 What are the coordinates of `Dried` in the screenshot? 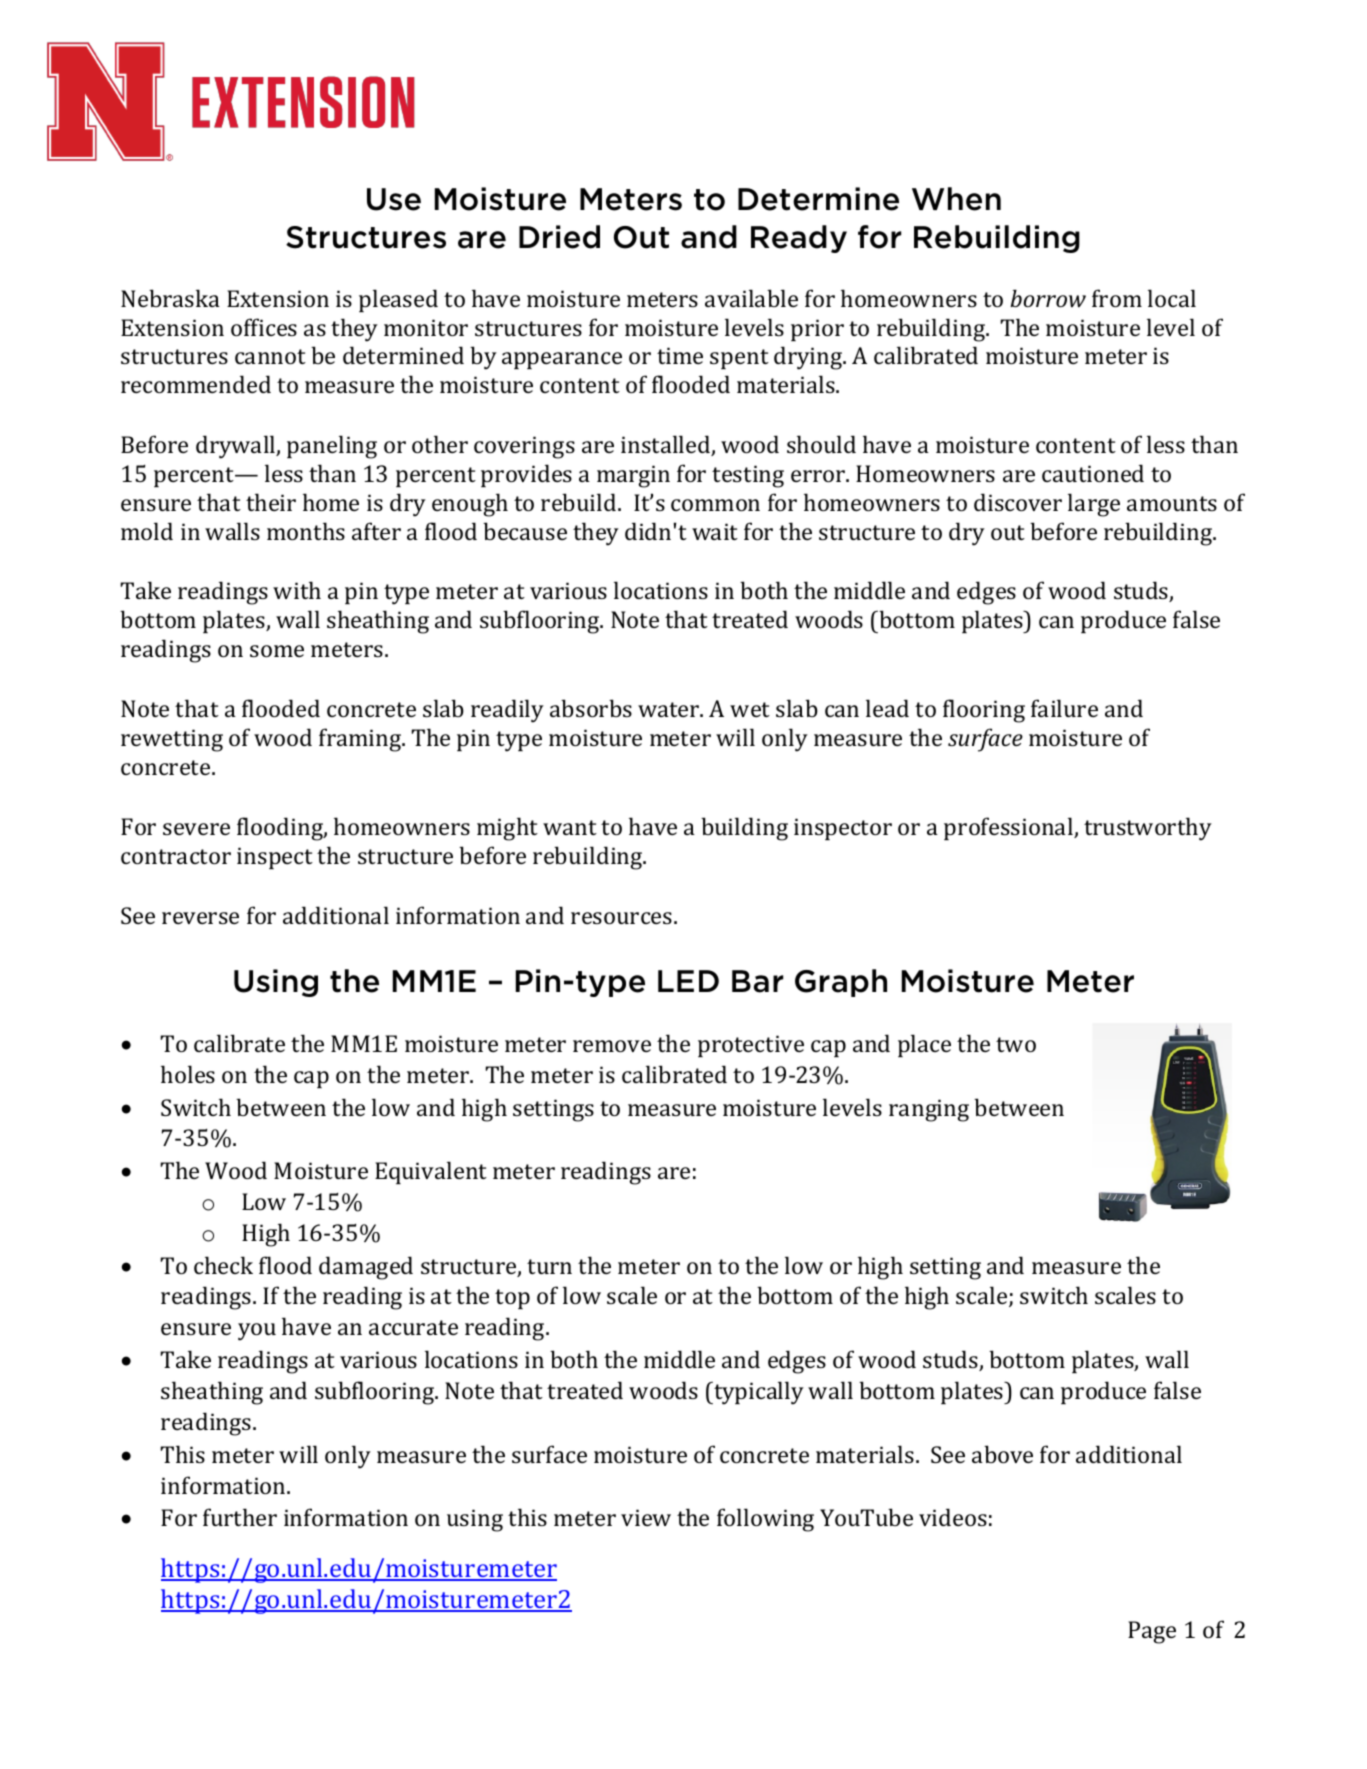 It's located at (559, 237).
